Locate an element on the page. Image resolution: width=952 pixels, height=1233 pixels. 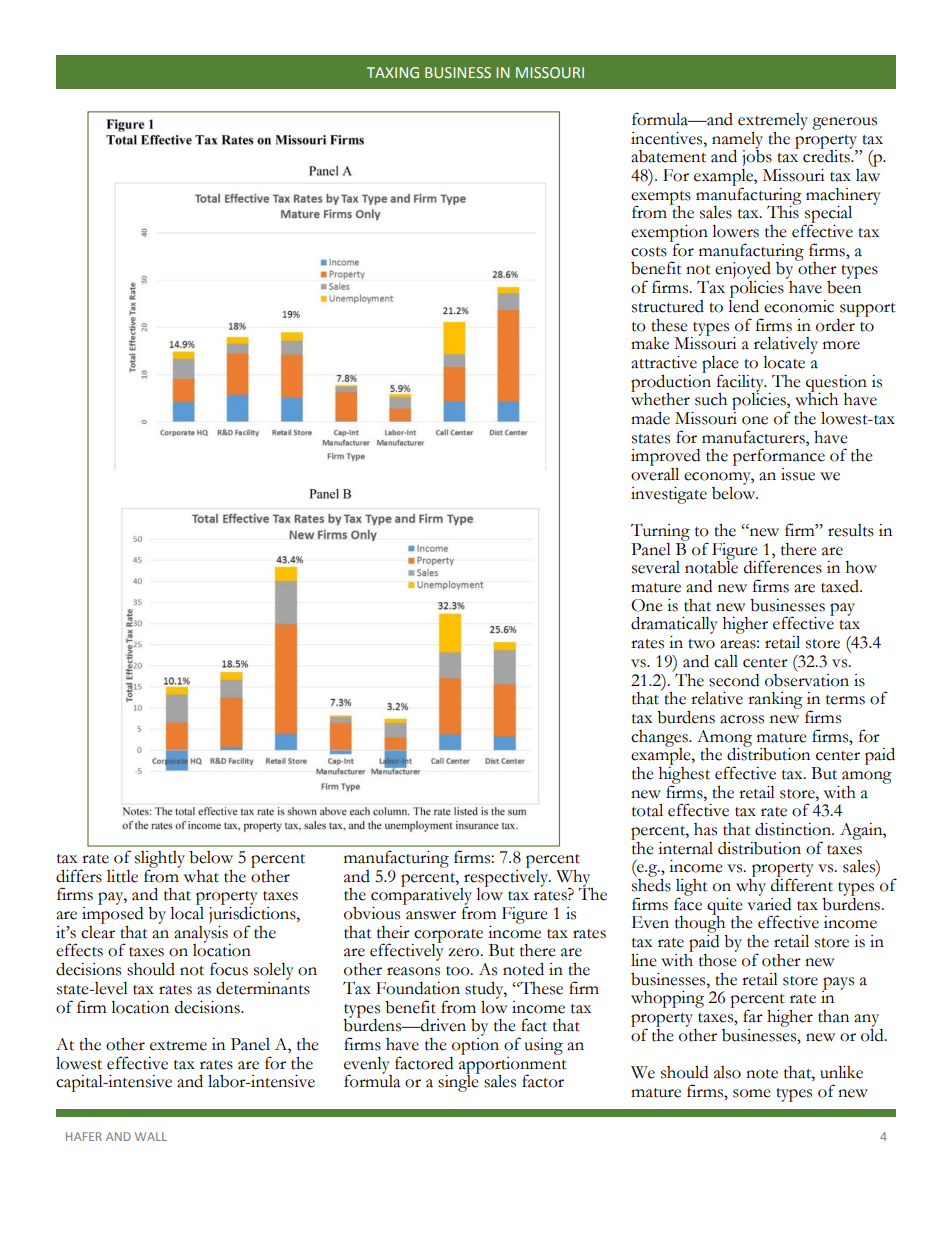
overall is located at coordinates (655, 473).
